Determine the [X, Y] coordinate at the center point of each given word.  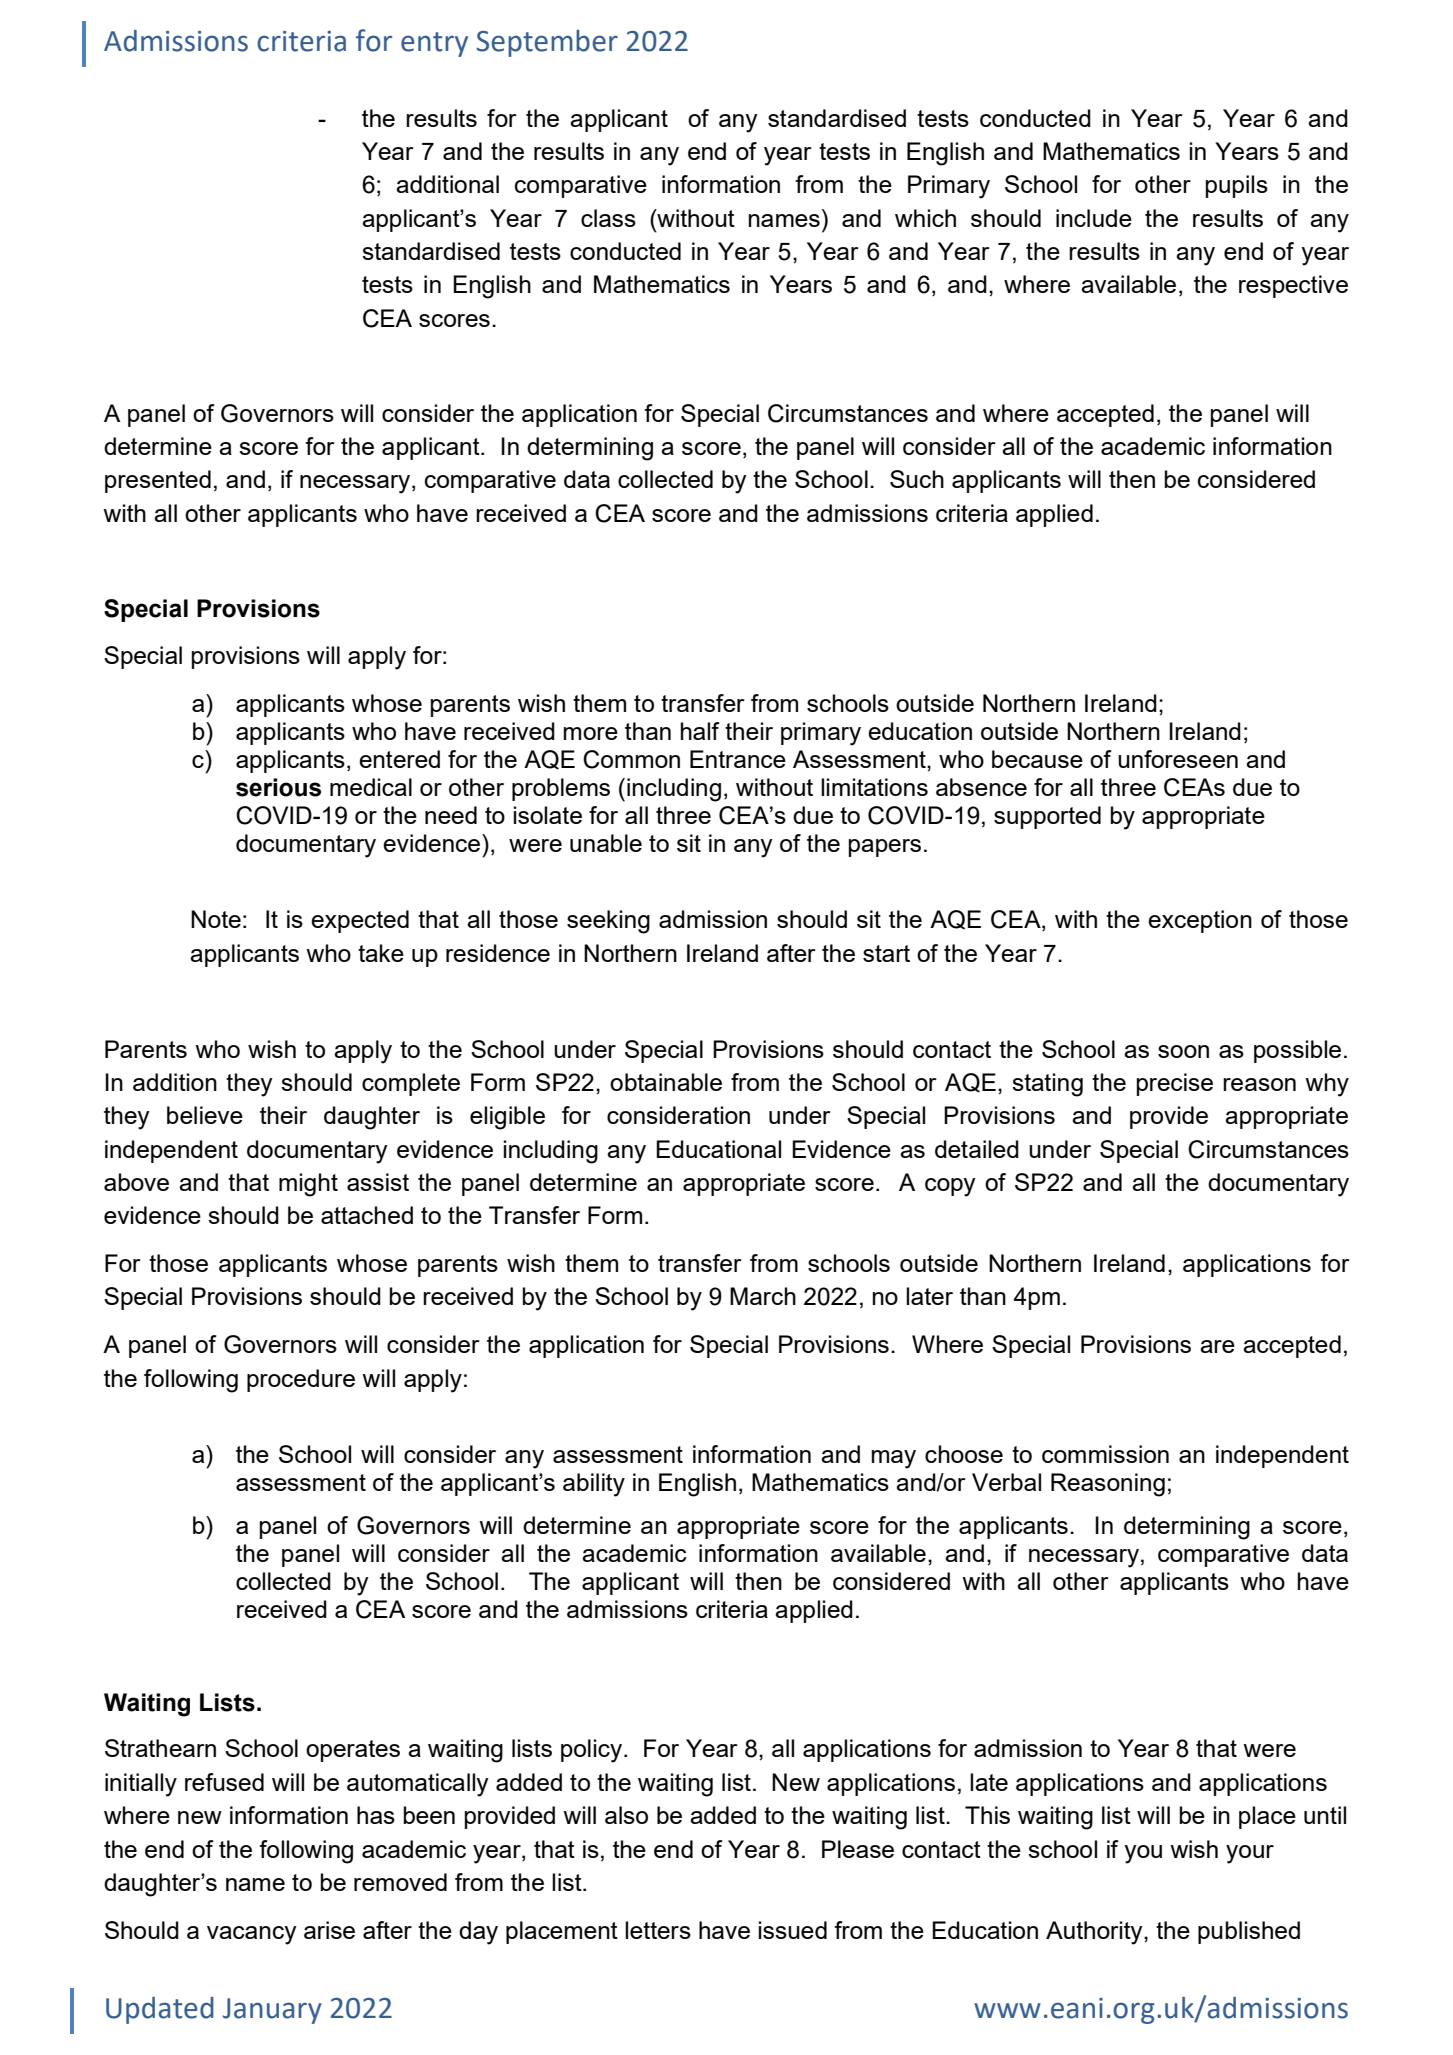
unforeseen [1178, 759]
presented [158, 481]
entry [434, 44]
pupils [1237, 186]
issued [793, 1930]
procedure [301, 1380]
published [1249, 1932]
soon [1183, 1051]
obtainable [666, 1082]
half [700, 731]
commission [1105, 1454]
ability [594, 1485]
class [608, 218]
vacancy [252, 1935]
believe [205, 1115]
